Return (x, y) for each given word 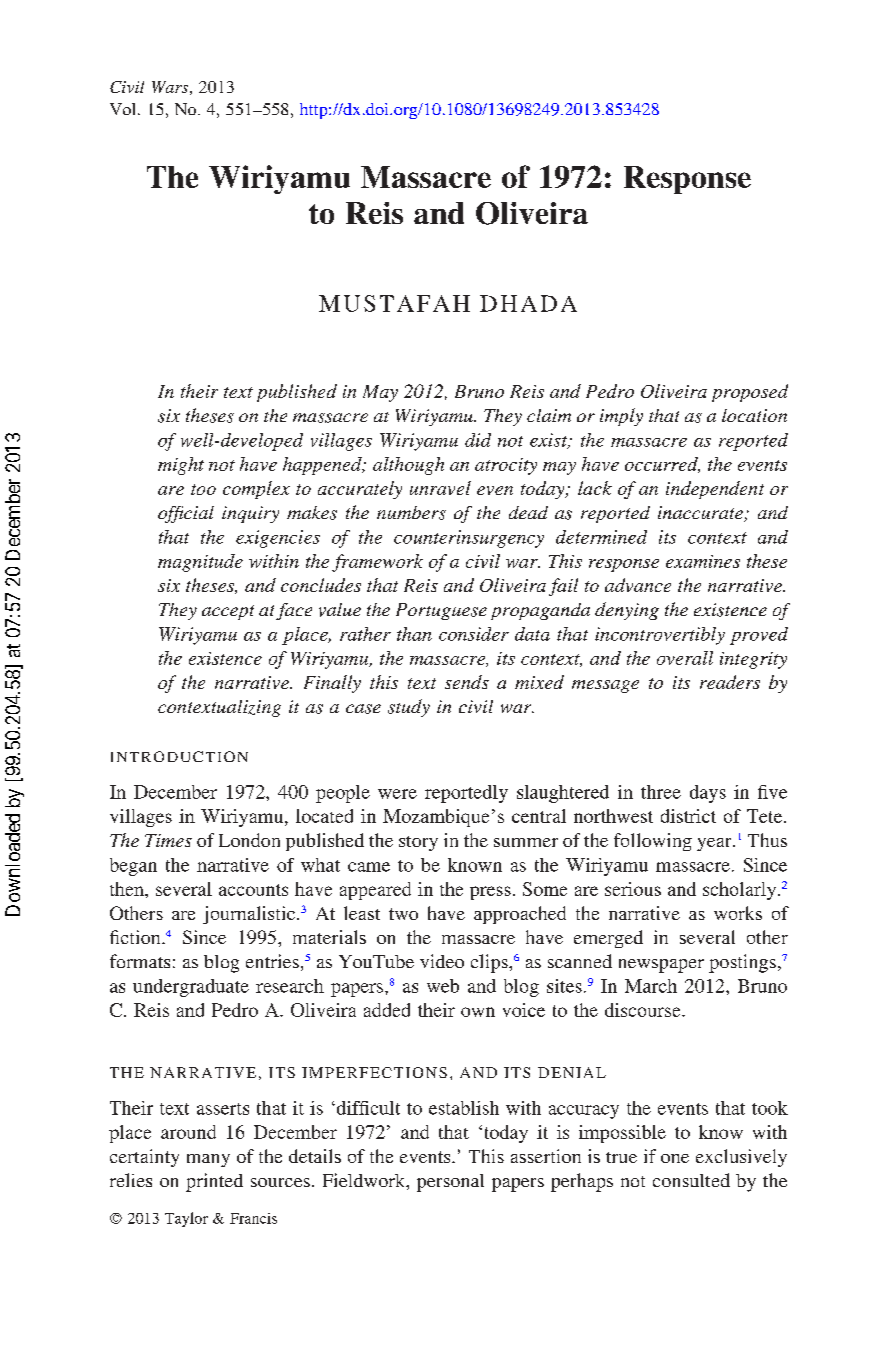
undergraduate (191, 988)
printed (214, 1182)
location (754, 415)
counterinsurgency (469, 539)
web (443, 986)
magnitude (200, 563)
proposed (750, 393)
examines (703, 561)
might (181, 466)
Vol (122, 109)
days (708, 794)
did (478, 440)
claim (549, 415)
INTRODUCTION (179, 756)
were (397, 794)
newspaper (661, 966)
